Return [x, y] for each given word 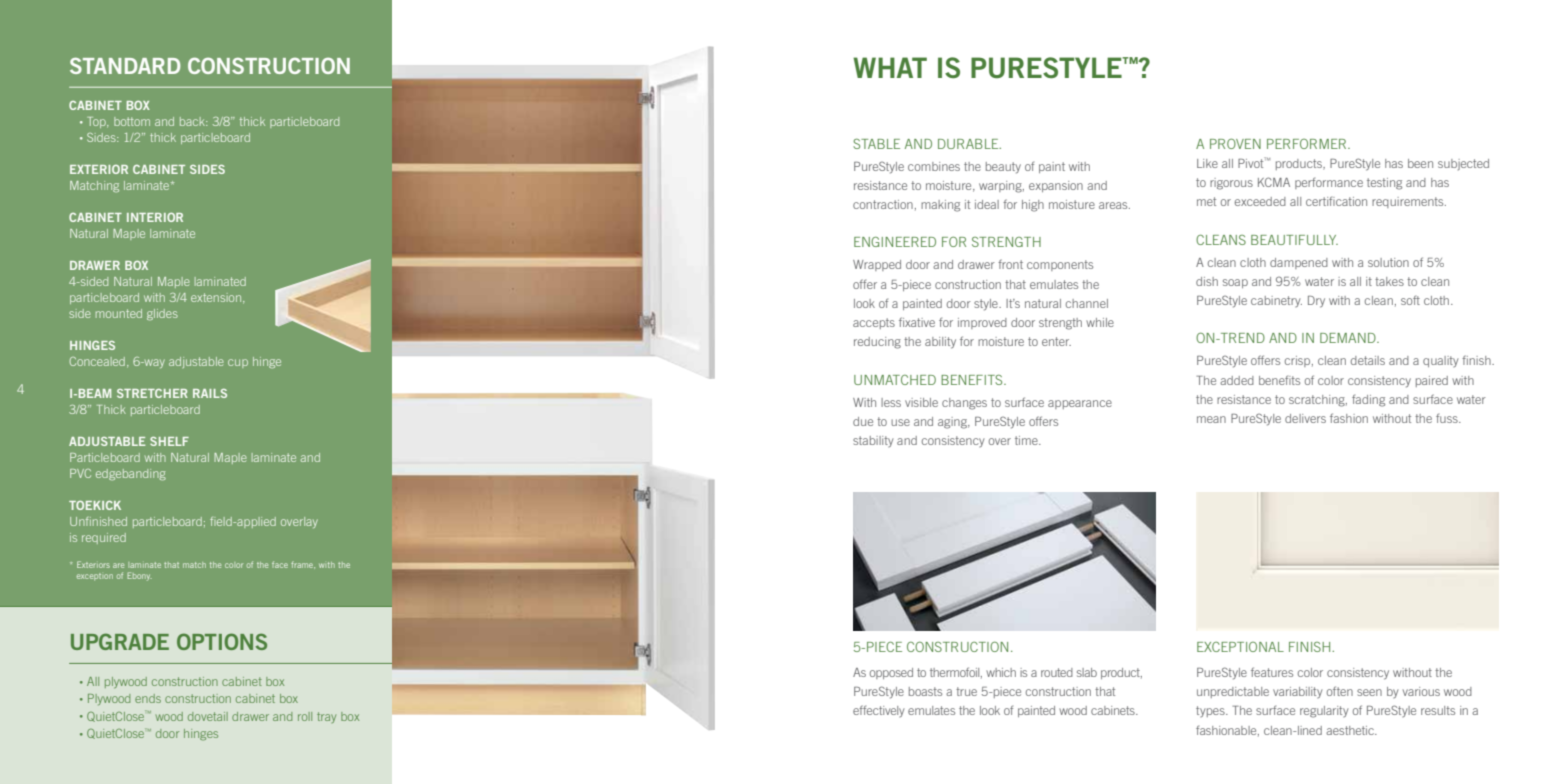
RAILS [210, 393]
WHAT [890, 67]
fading [1368, 400]
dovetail [208, 716]
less [891, 402]
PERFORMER [1308, 144]
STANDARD [125, 65]
